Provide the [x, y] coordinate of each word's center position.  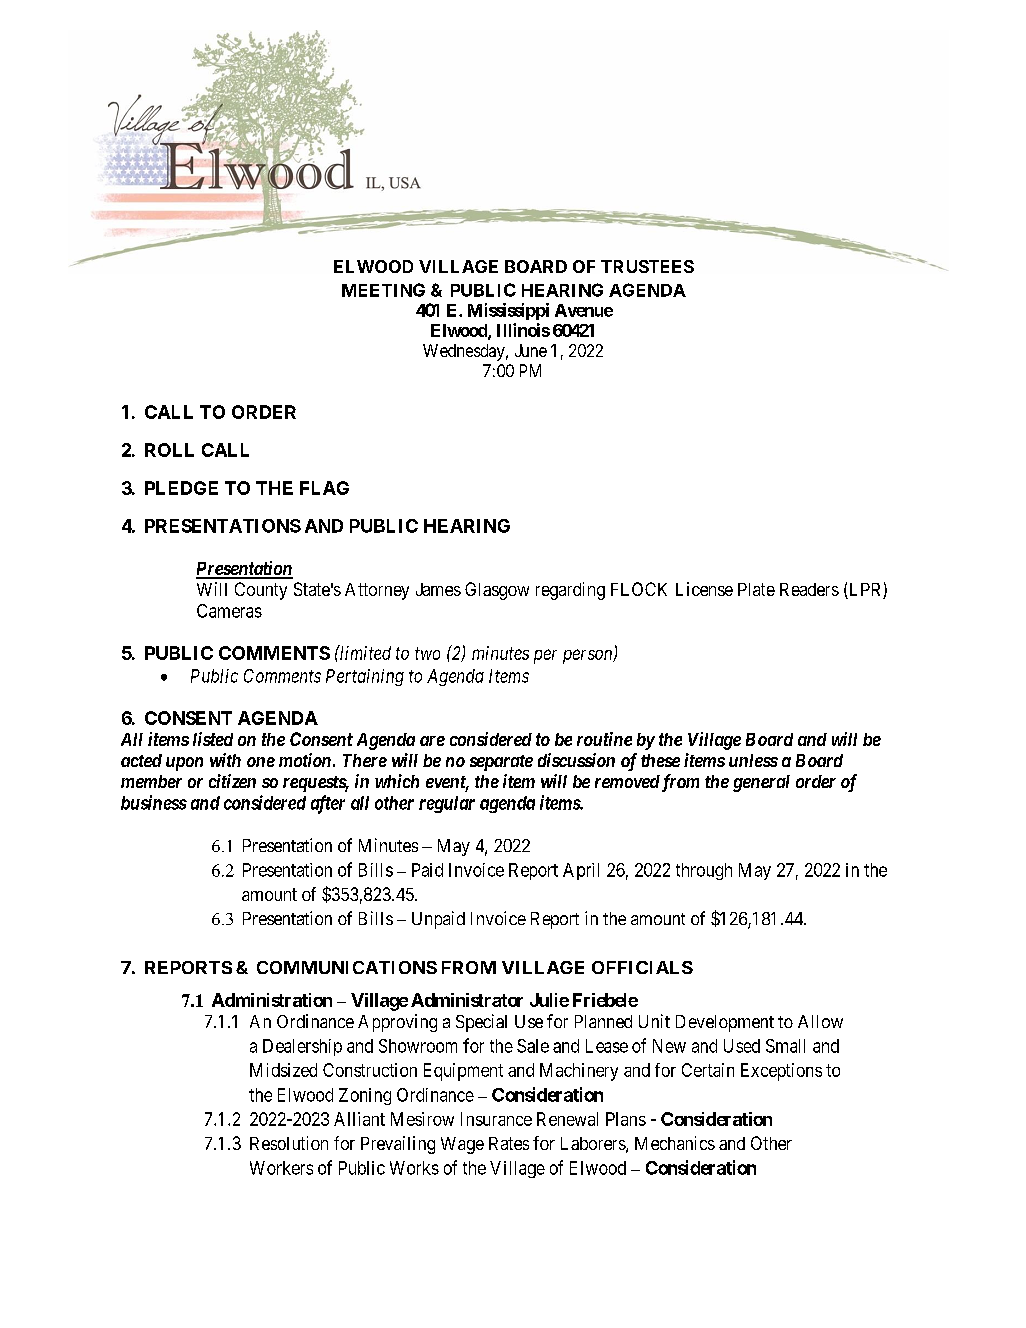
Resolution [289, 1143]
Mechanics [675, 1143]
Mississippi [508, 311]
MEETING [383, 290]
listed [213, 739]
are [432, 741]
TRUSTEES [647, 266]
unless [753, 760]
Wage [462, 1145]
